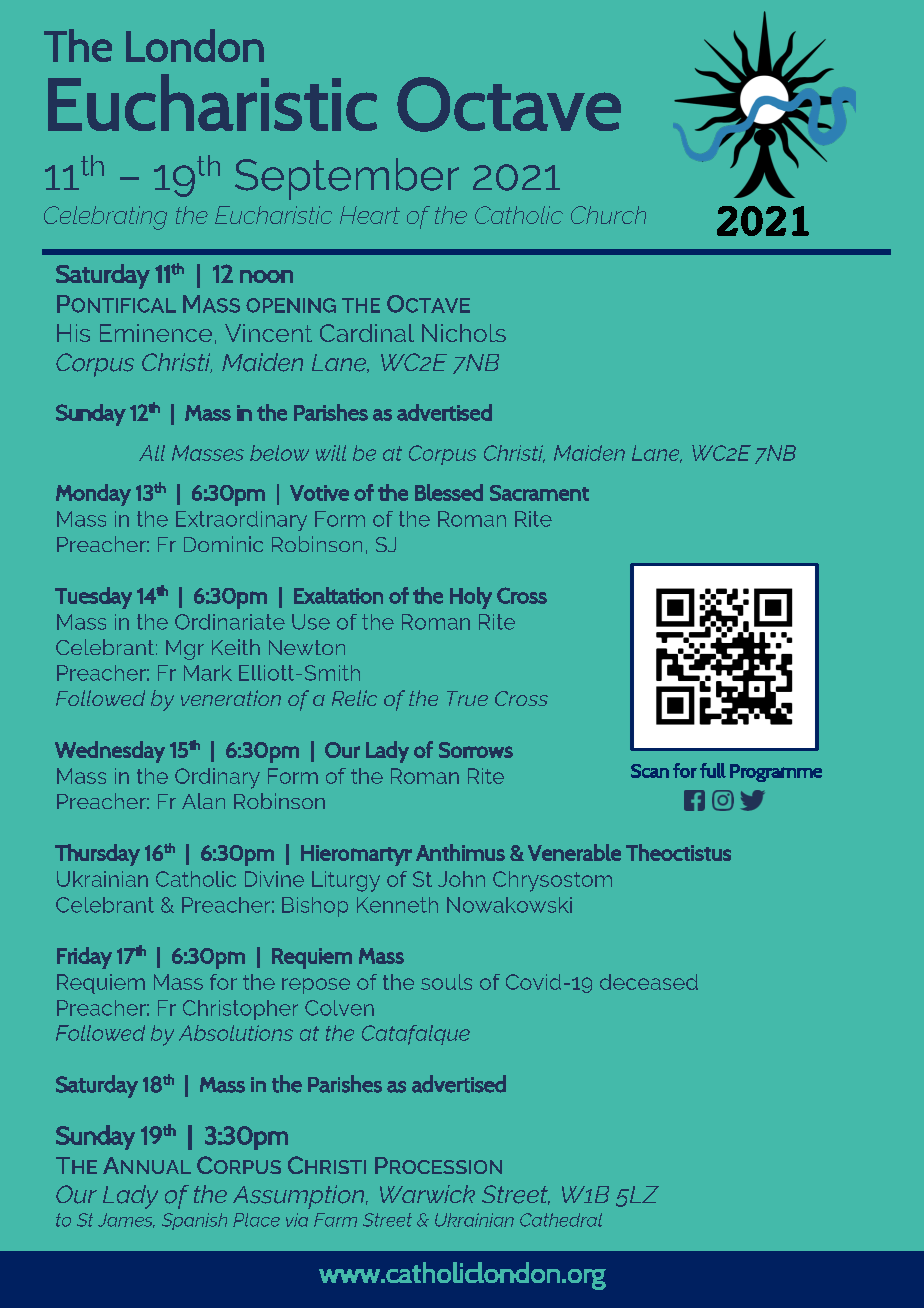 The image size is (924, 1308). I want to click on Celebrating, so click(105, 218).
